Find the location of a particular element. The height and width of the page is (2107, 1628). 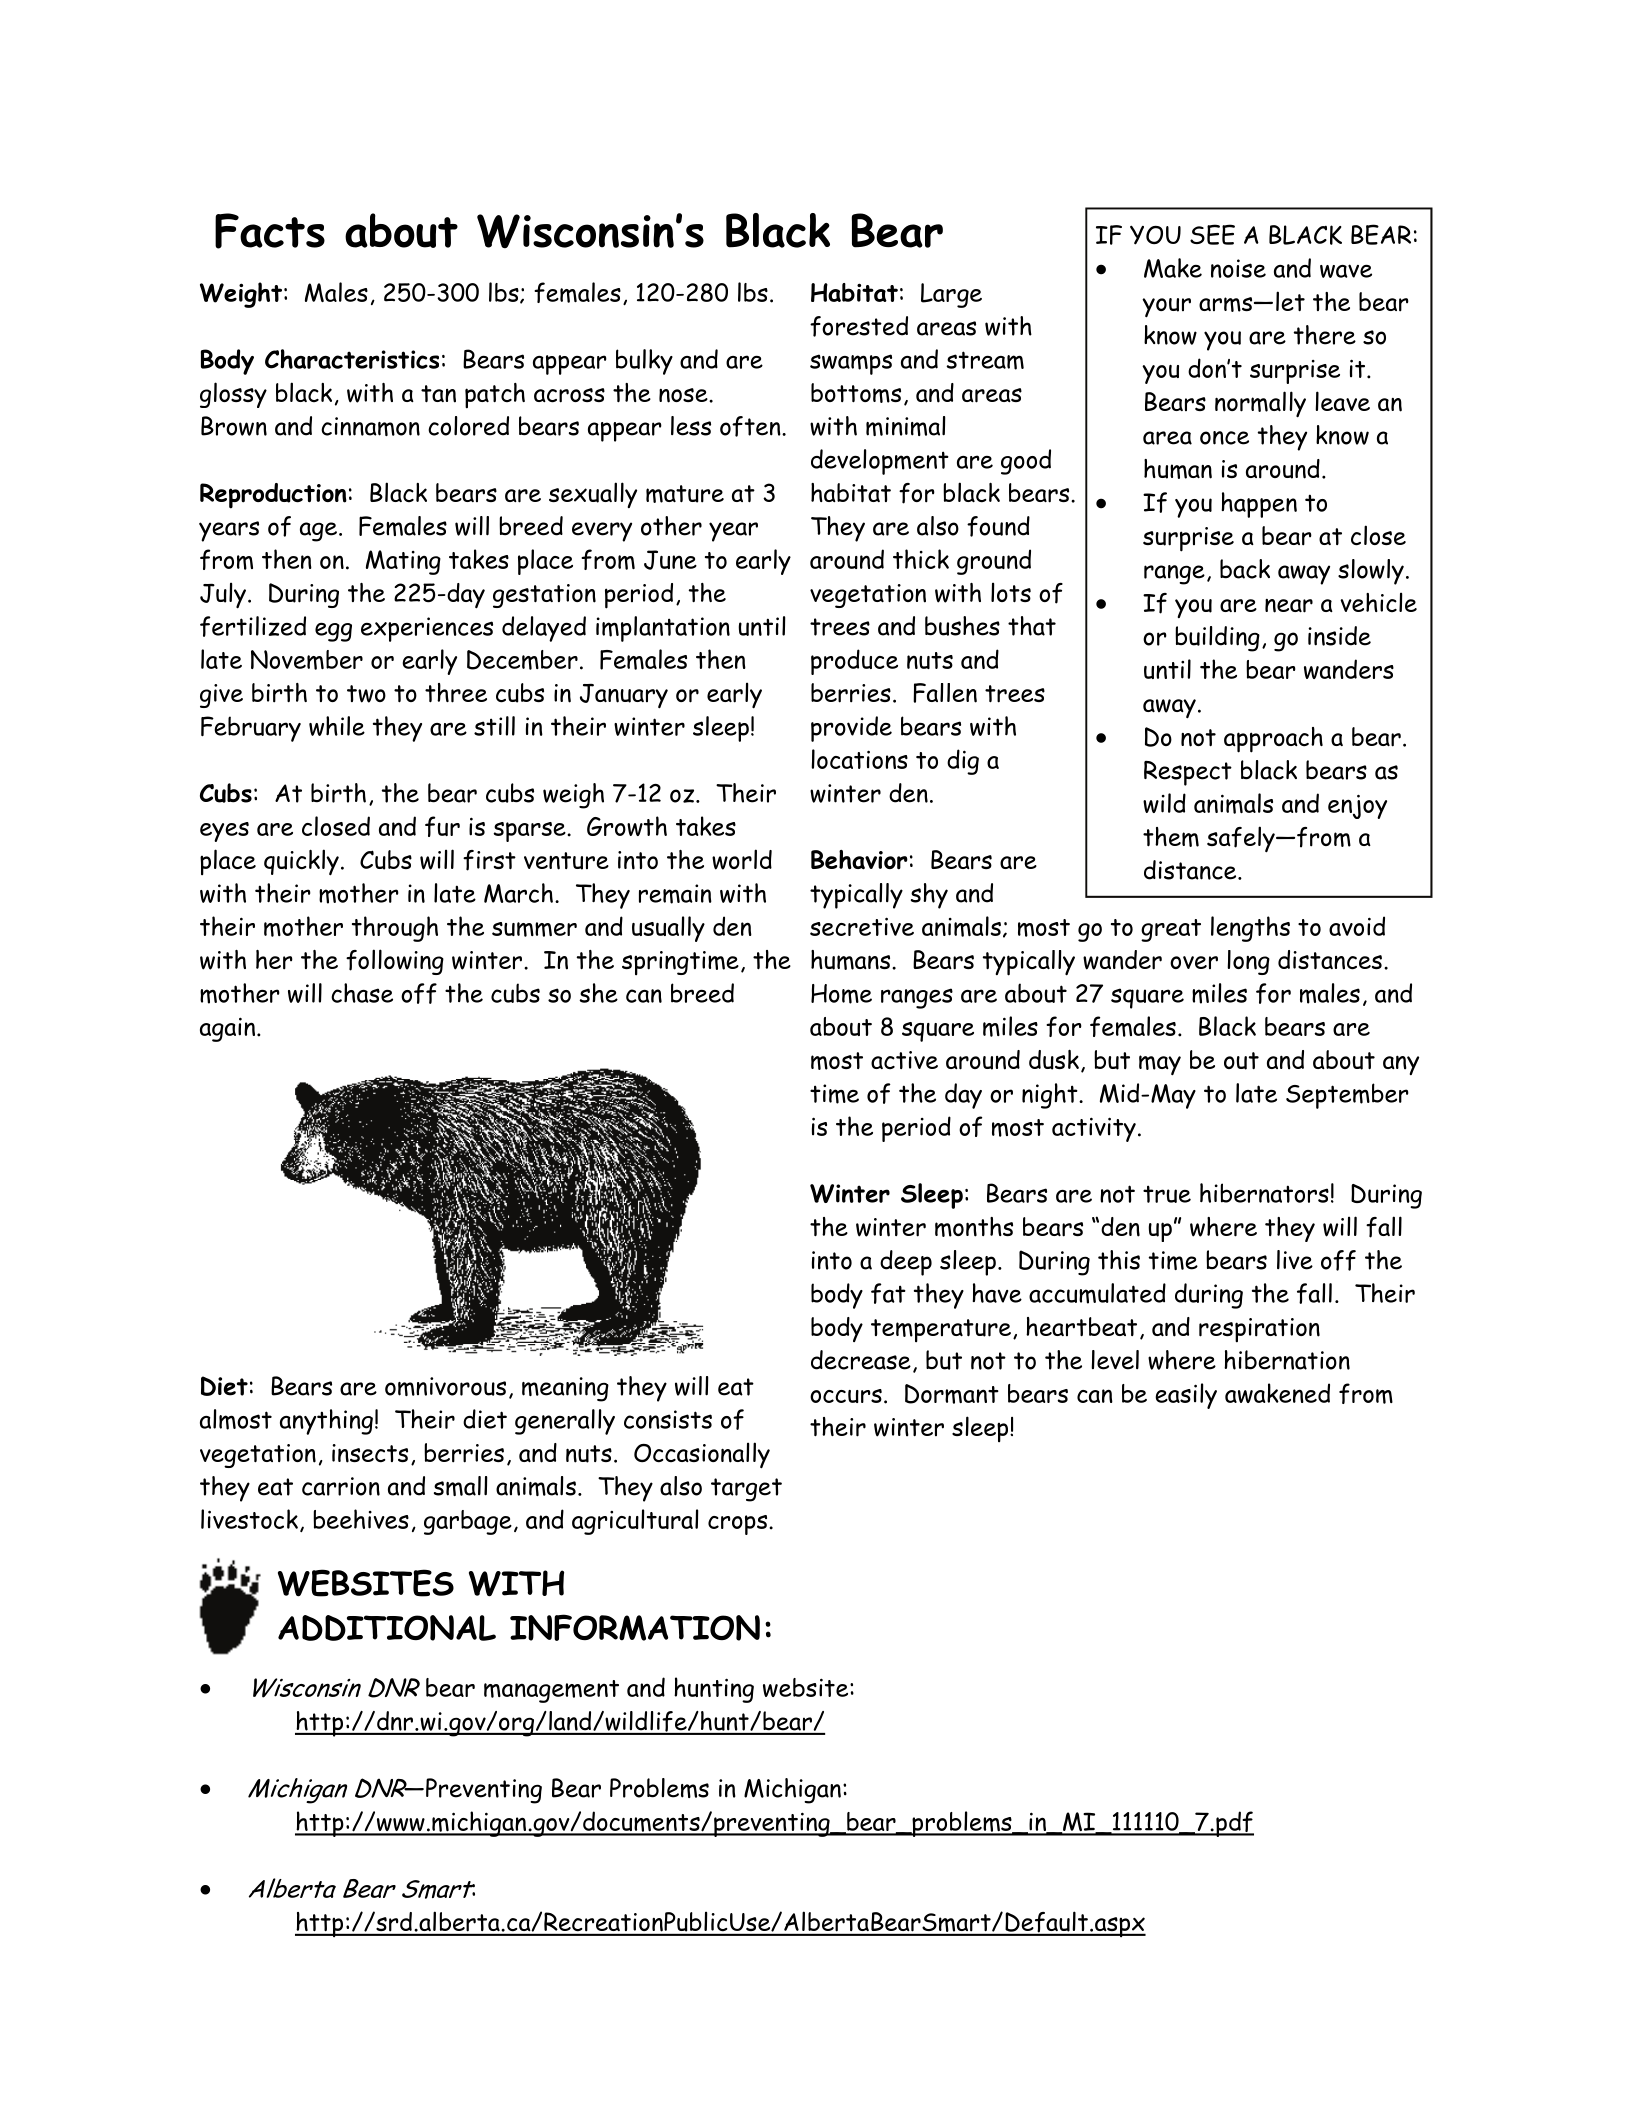

Facts is located at coordinates (270, 231).
